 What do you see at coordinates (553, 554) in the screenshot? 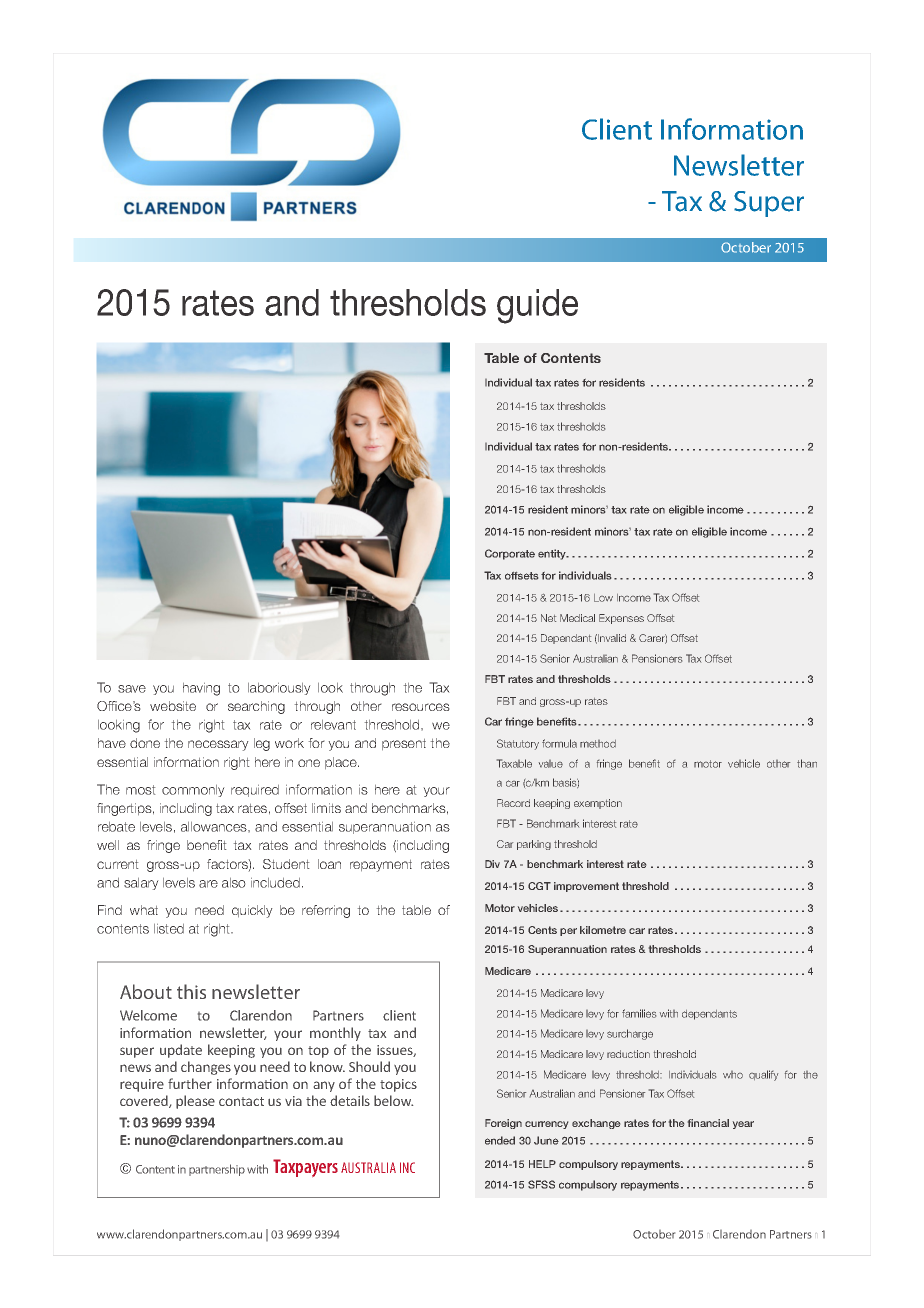
I see `entity` at bounding box center [553, 554].
